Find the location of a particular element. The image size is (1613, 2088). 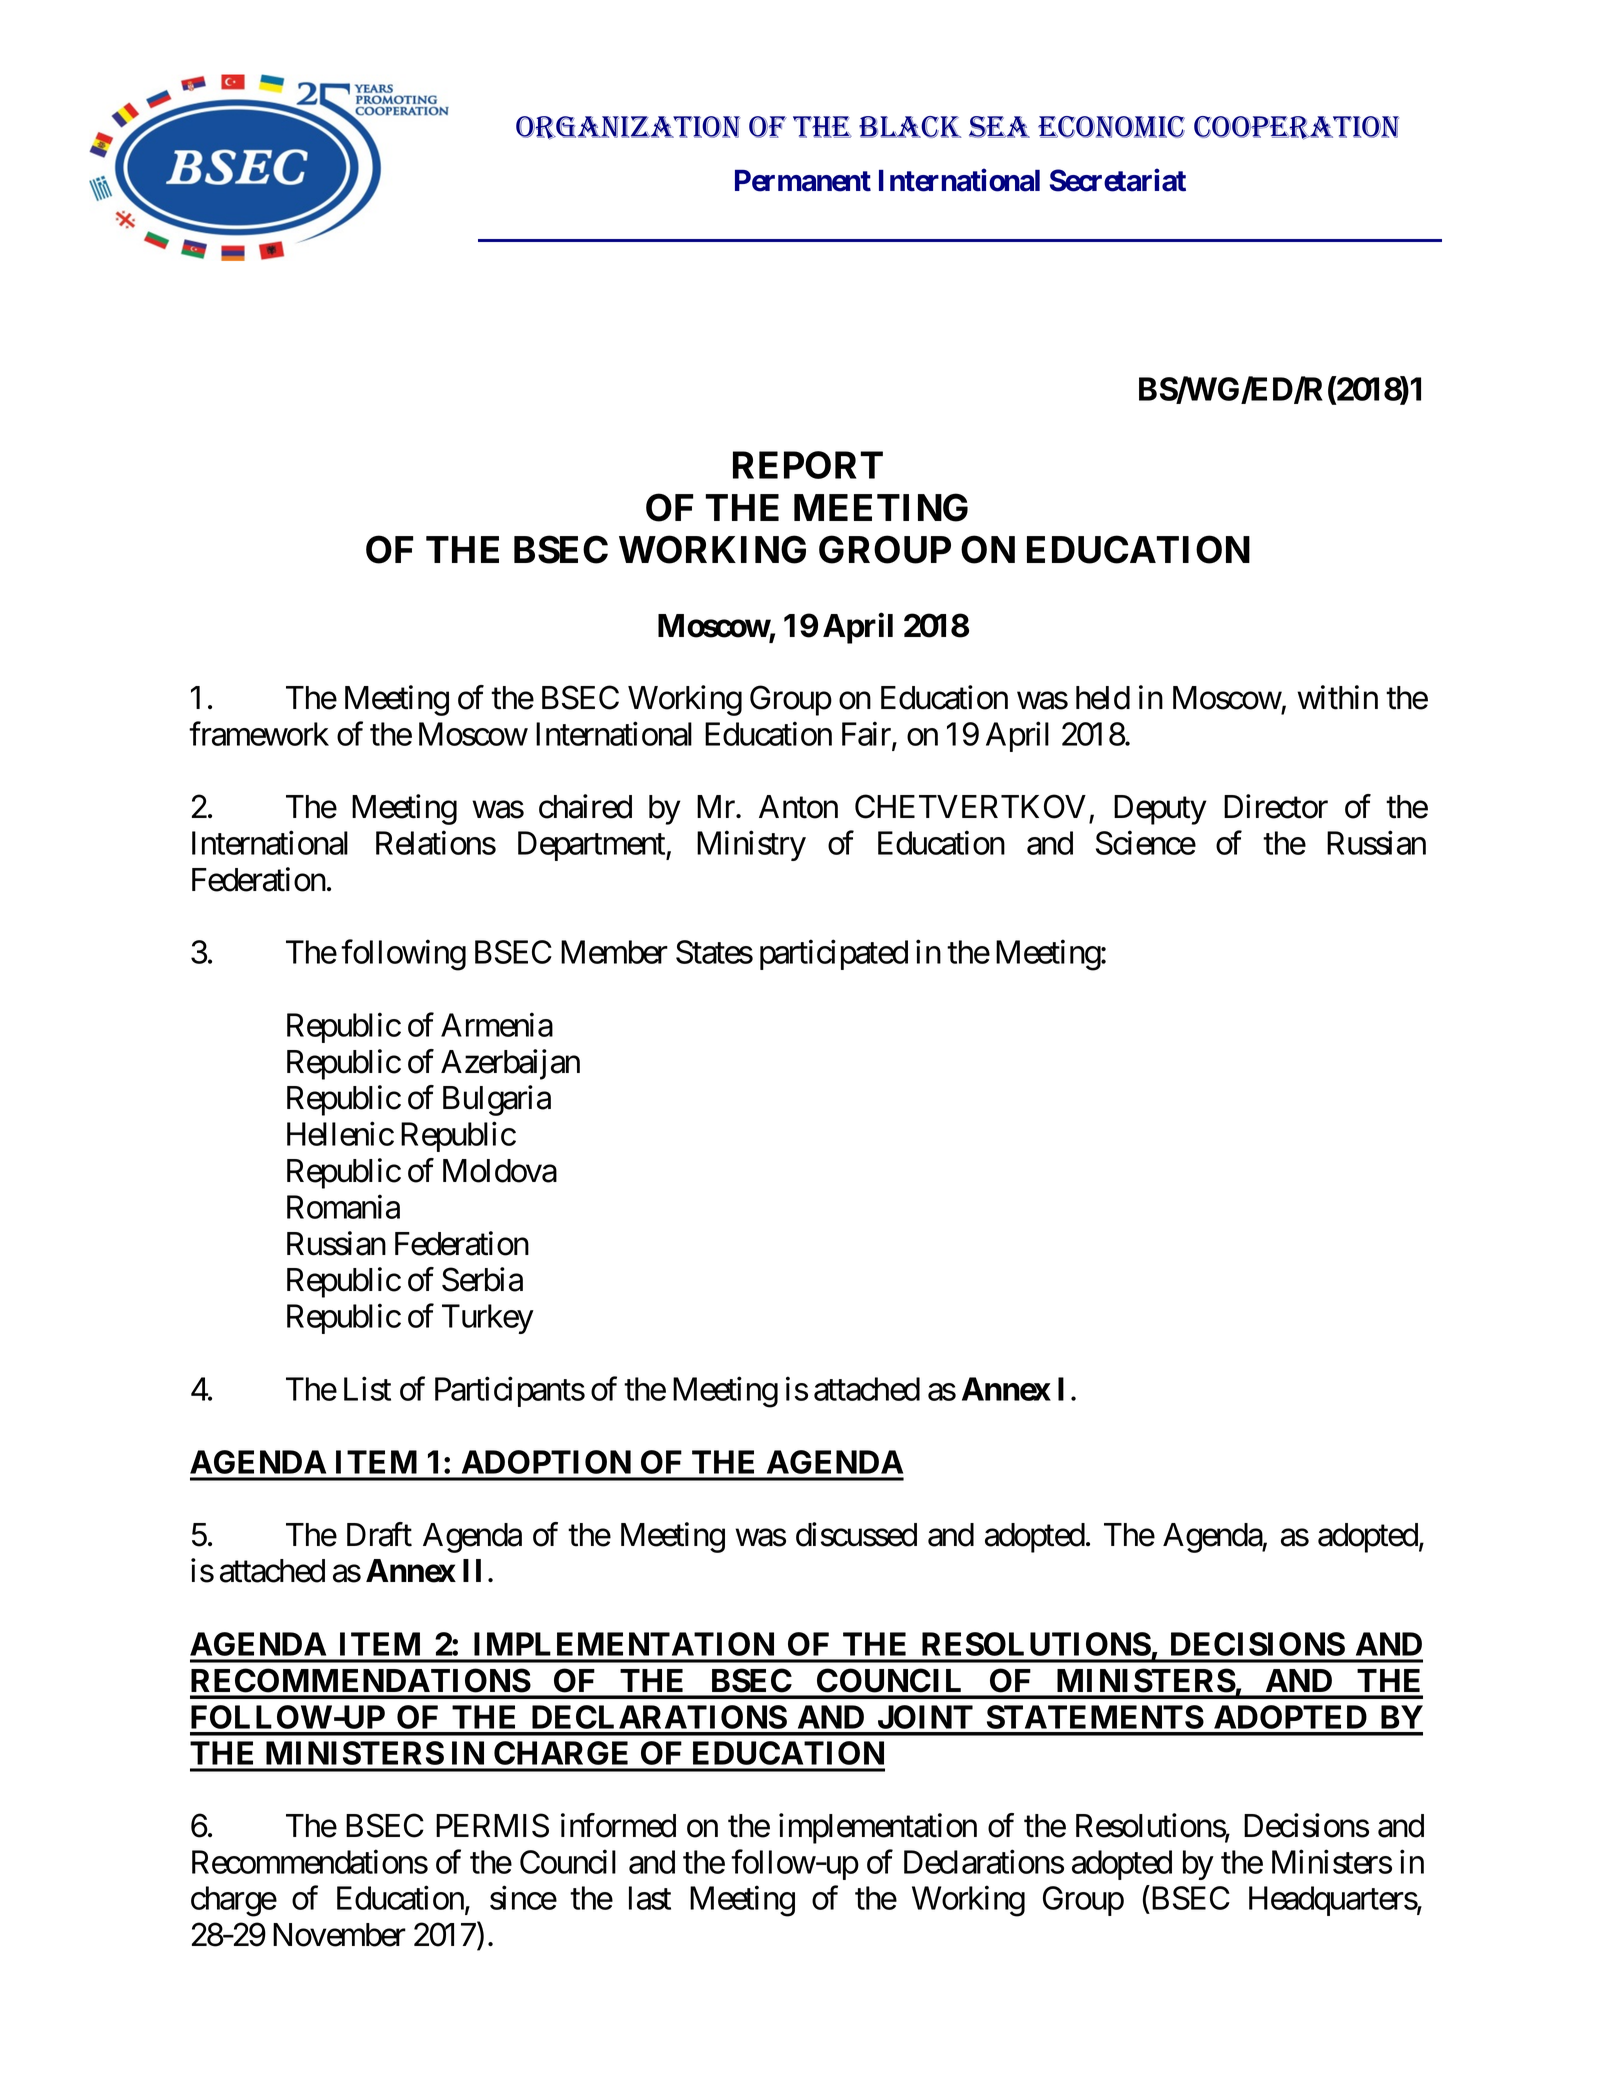

participated is located at coordinates (834, 955).
